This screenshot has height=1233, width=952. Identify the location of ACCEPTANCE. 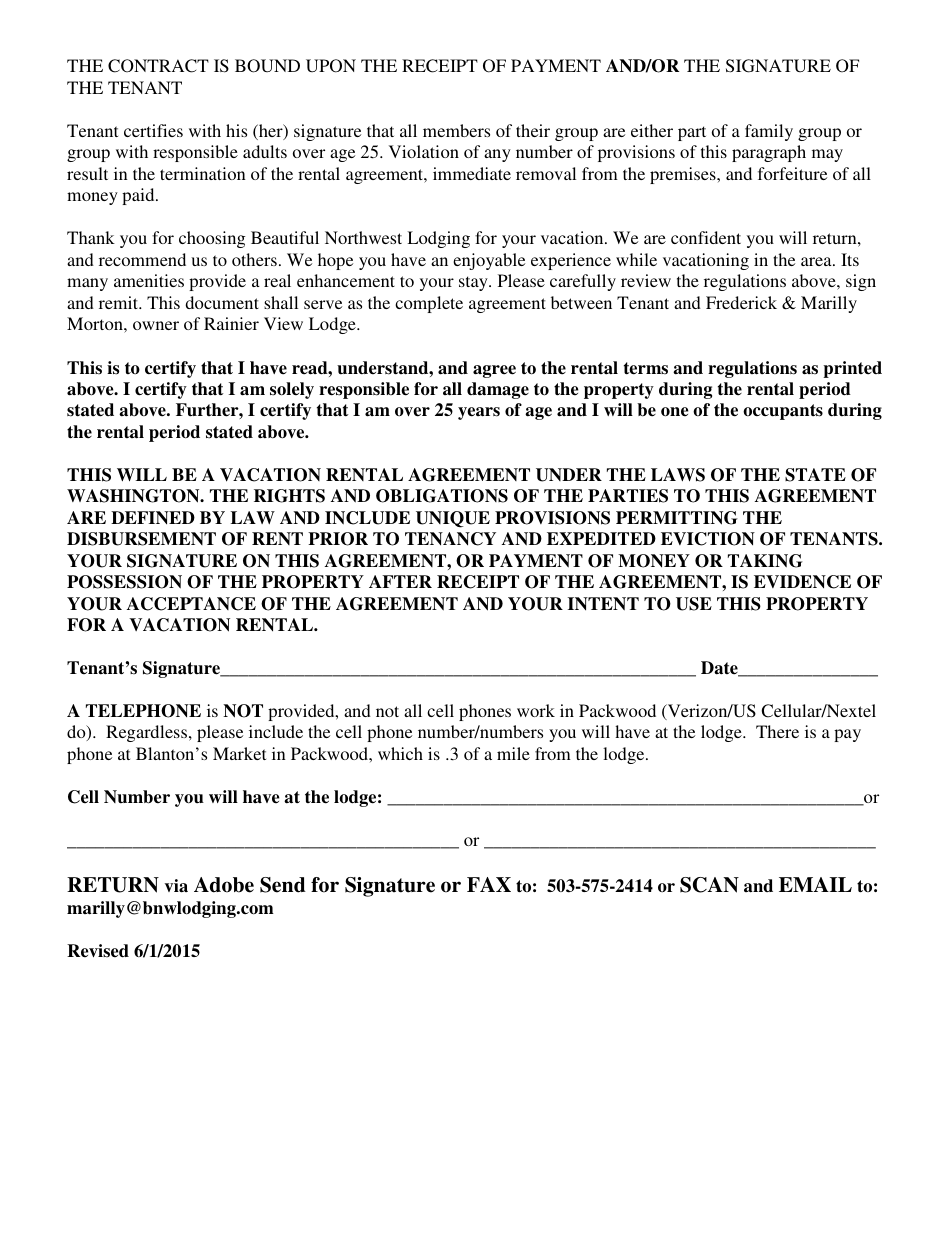
(191, 604).
